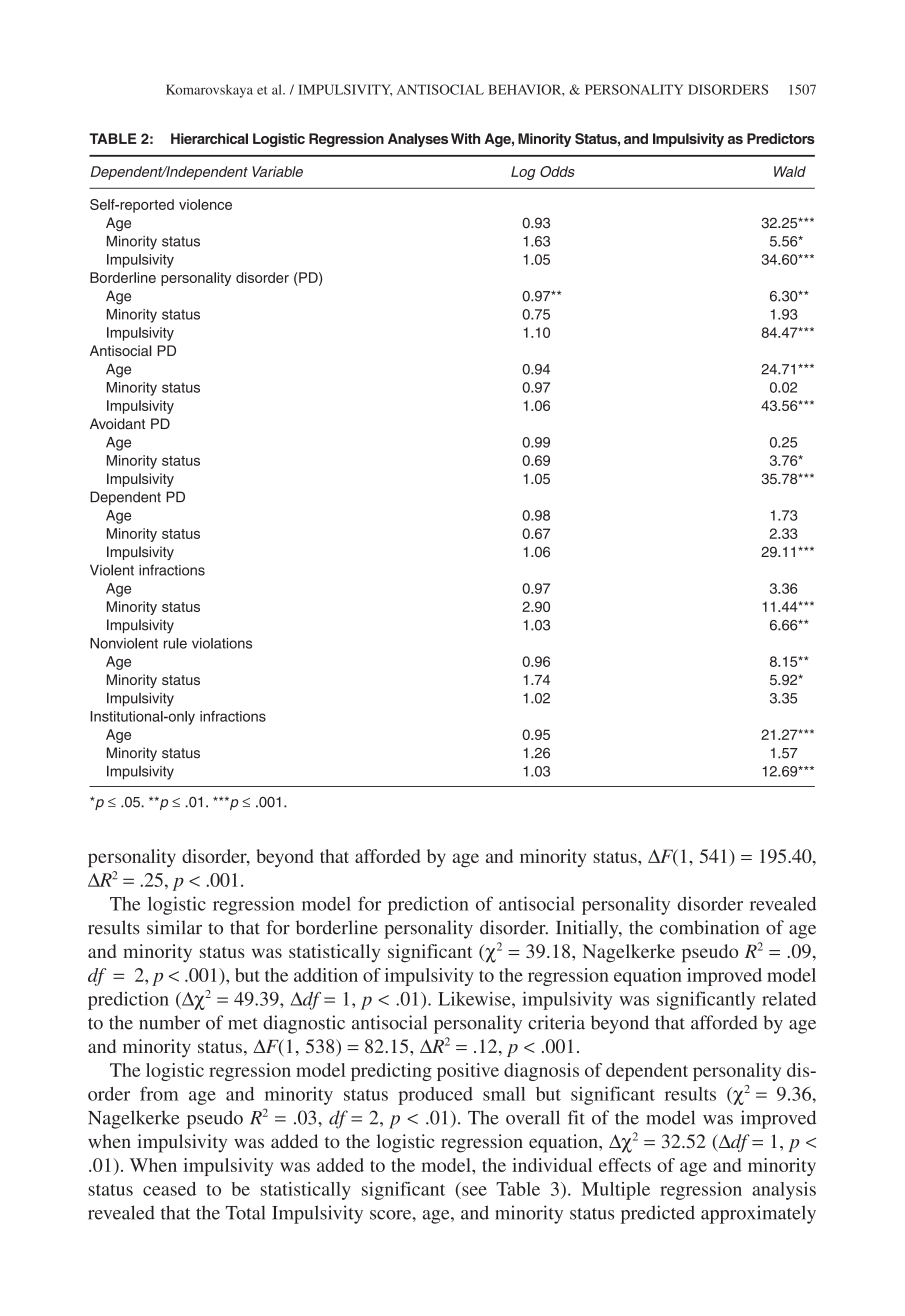  What do you see at coordinates (789, 999) in the screenshot?
I see `related` at bounding box center [789, 999].
